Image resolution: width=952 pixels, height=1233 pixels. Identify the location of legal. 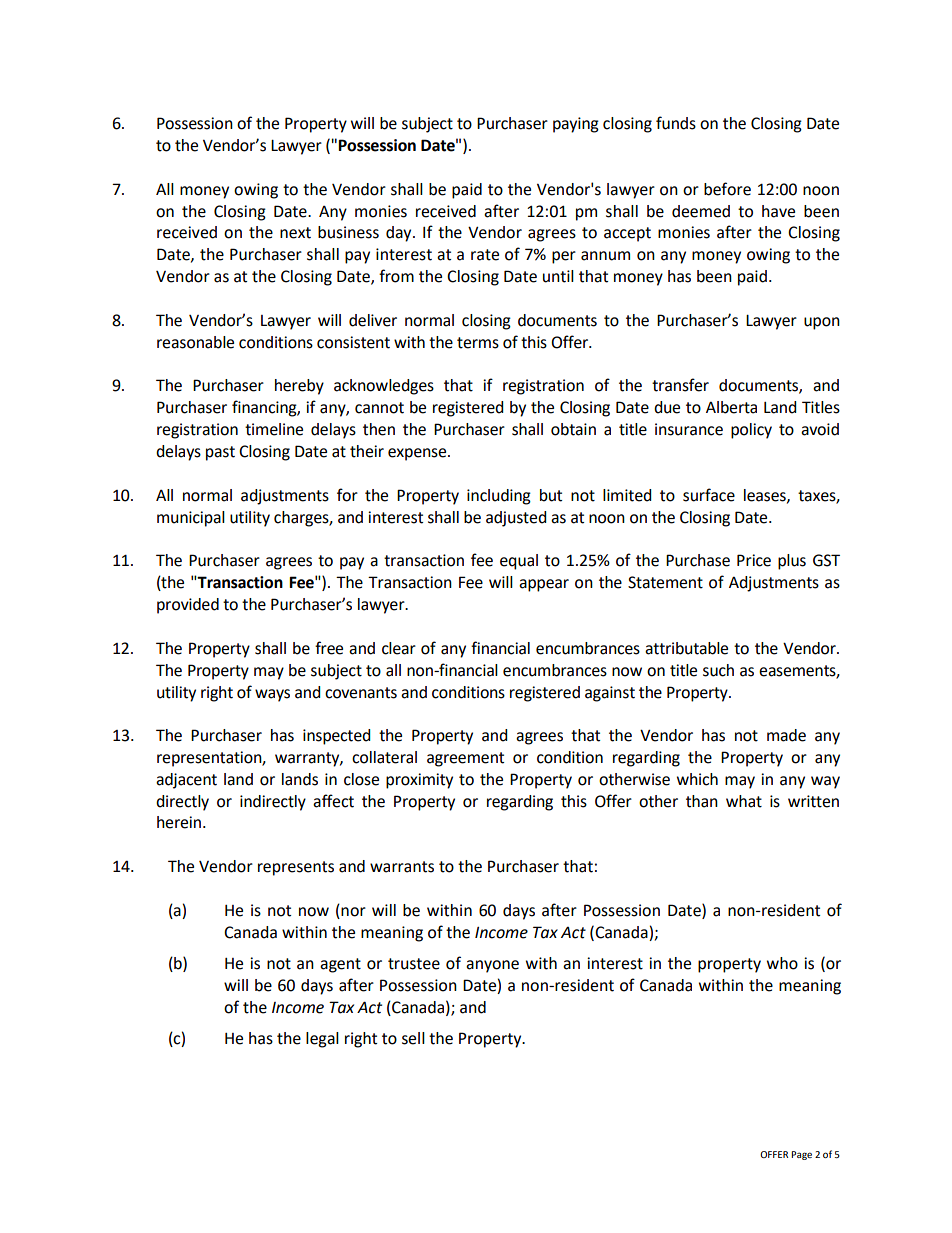
(322, 1040).
